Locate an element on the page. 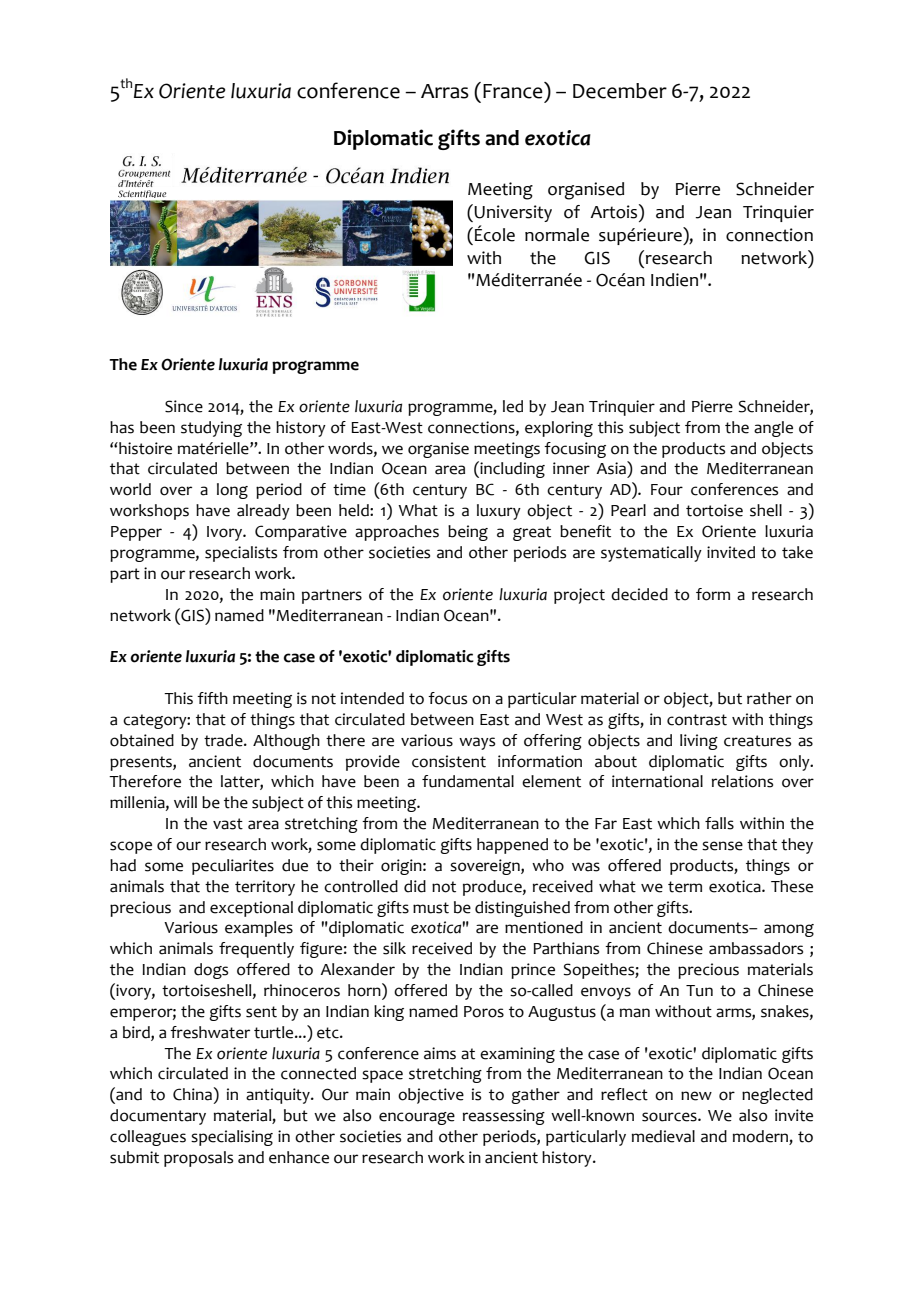 The width and height of the document is (924, 1308). fundamental is located at coordinates (468, 781).
